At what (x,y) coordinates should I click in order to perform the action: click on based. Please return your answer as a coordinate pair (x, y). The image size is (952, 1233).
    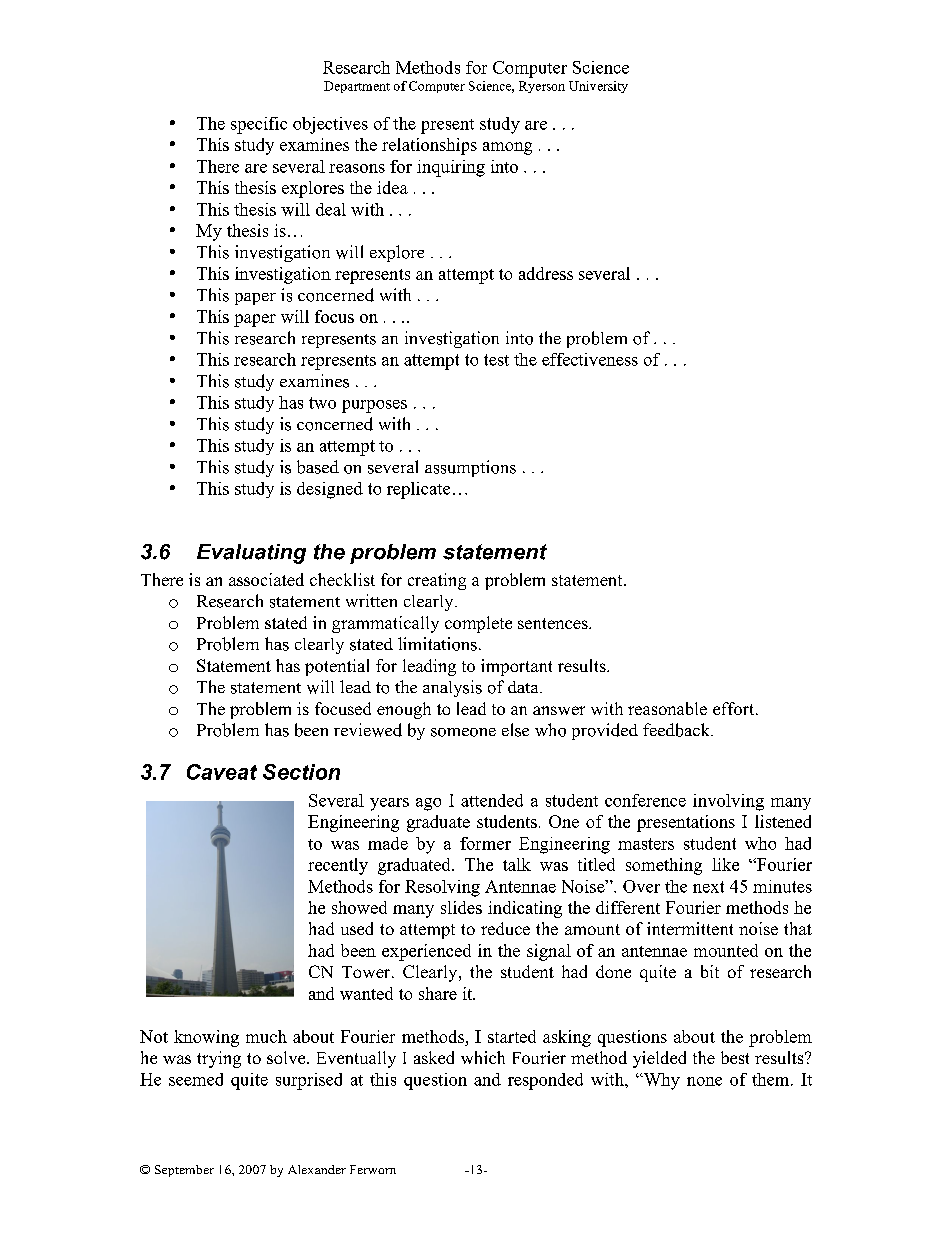
    Looking at the image, I should click on (318, 467).
